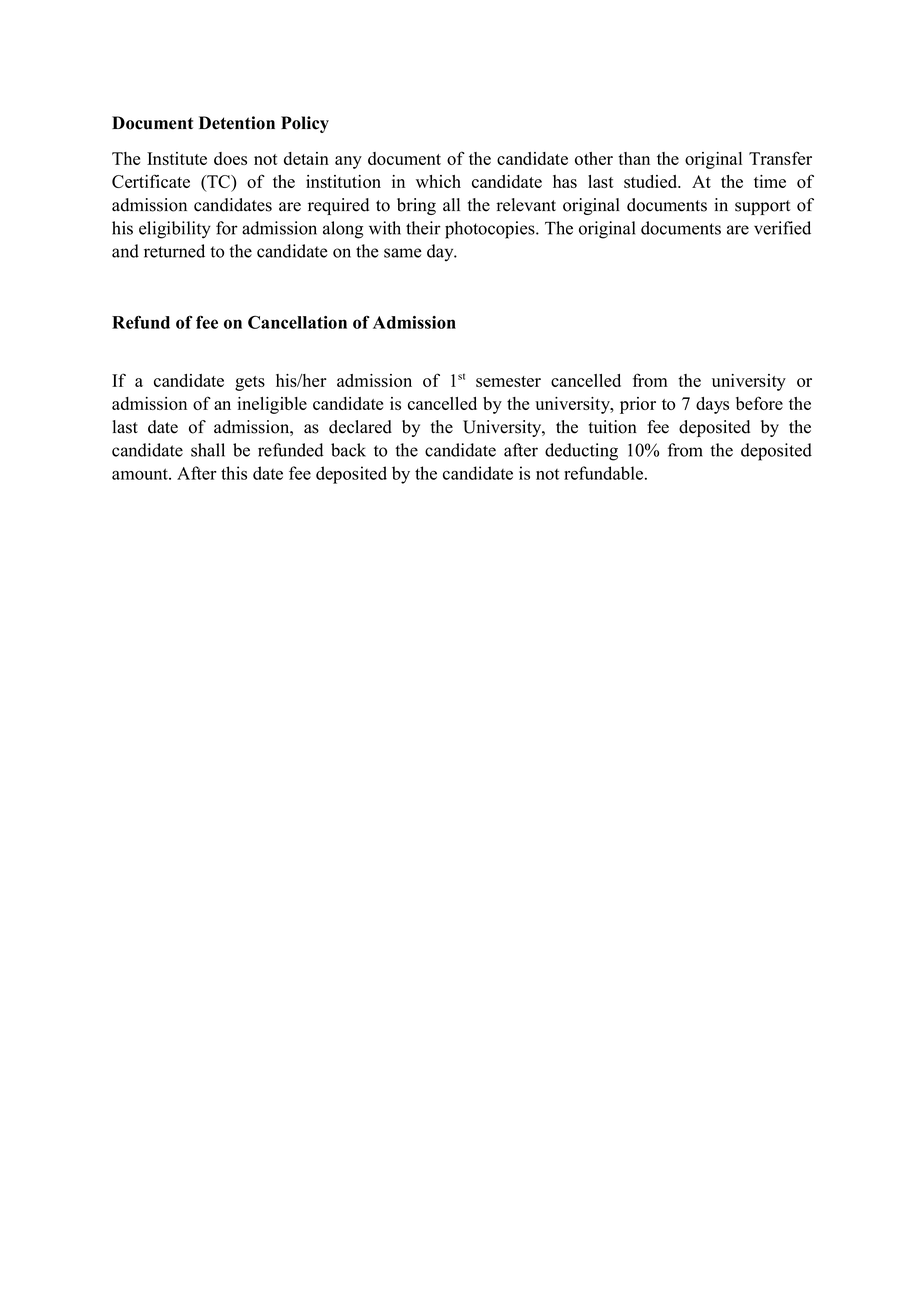  I want to click on photocopies, so click(491, 230).
